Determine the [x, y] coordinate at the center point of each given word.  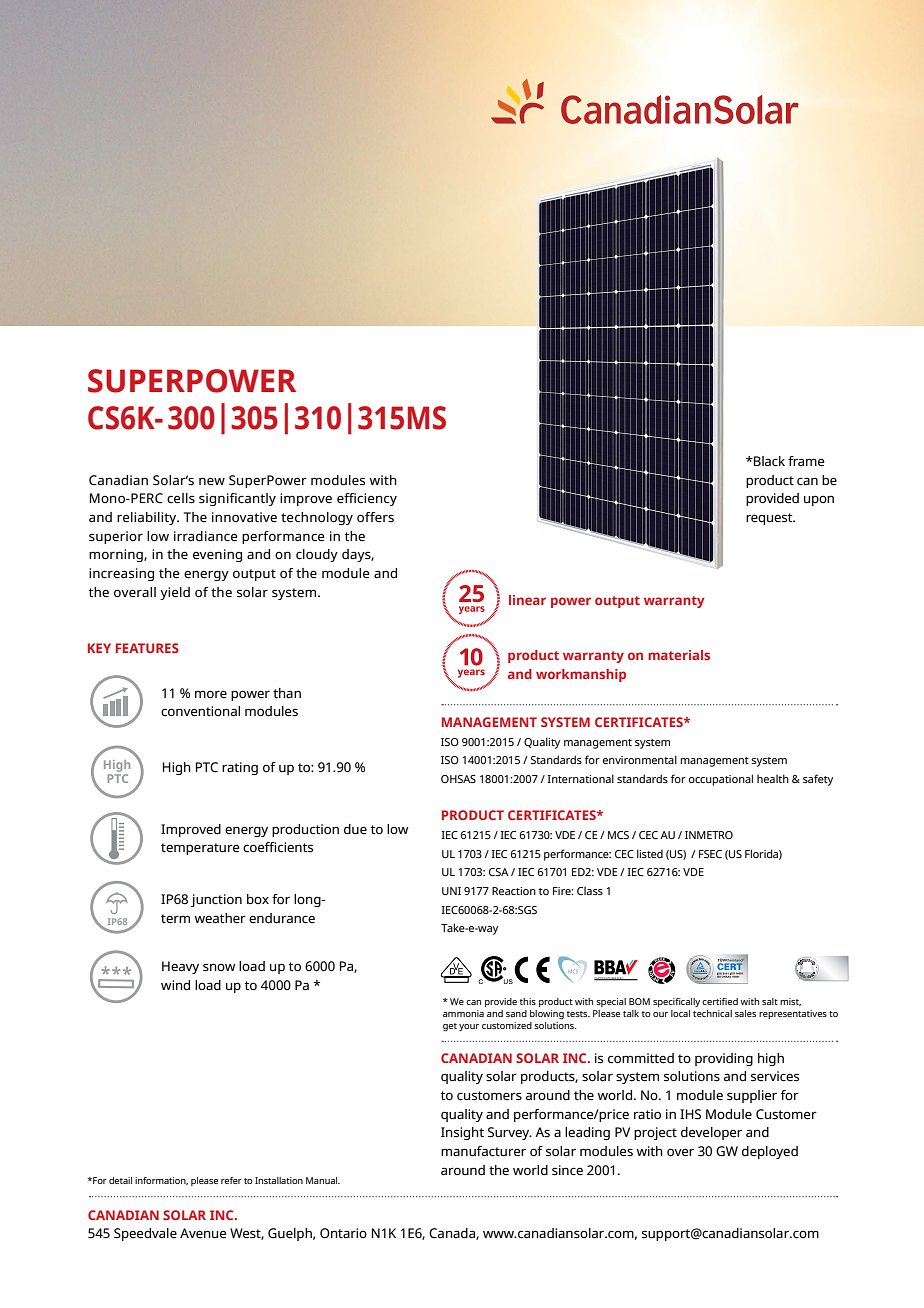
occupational [721, 780]
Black [768, 461]
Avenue [203, 1233]
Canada [453, 1234]
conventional [200, 711]
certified [720, 1001]
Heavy [180, 967]
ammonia [463, 1013]
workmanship [581, 675]
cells [181, 498]
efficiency [367, 499]
